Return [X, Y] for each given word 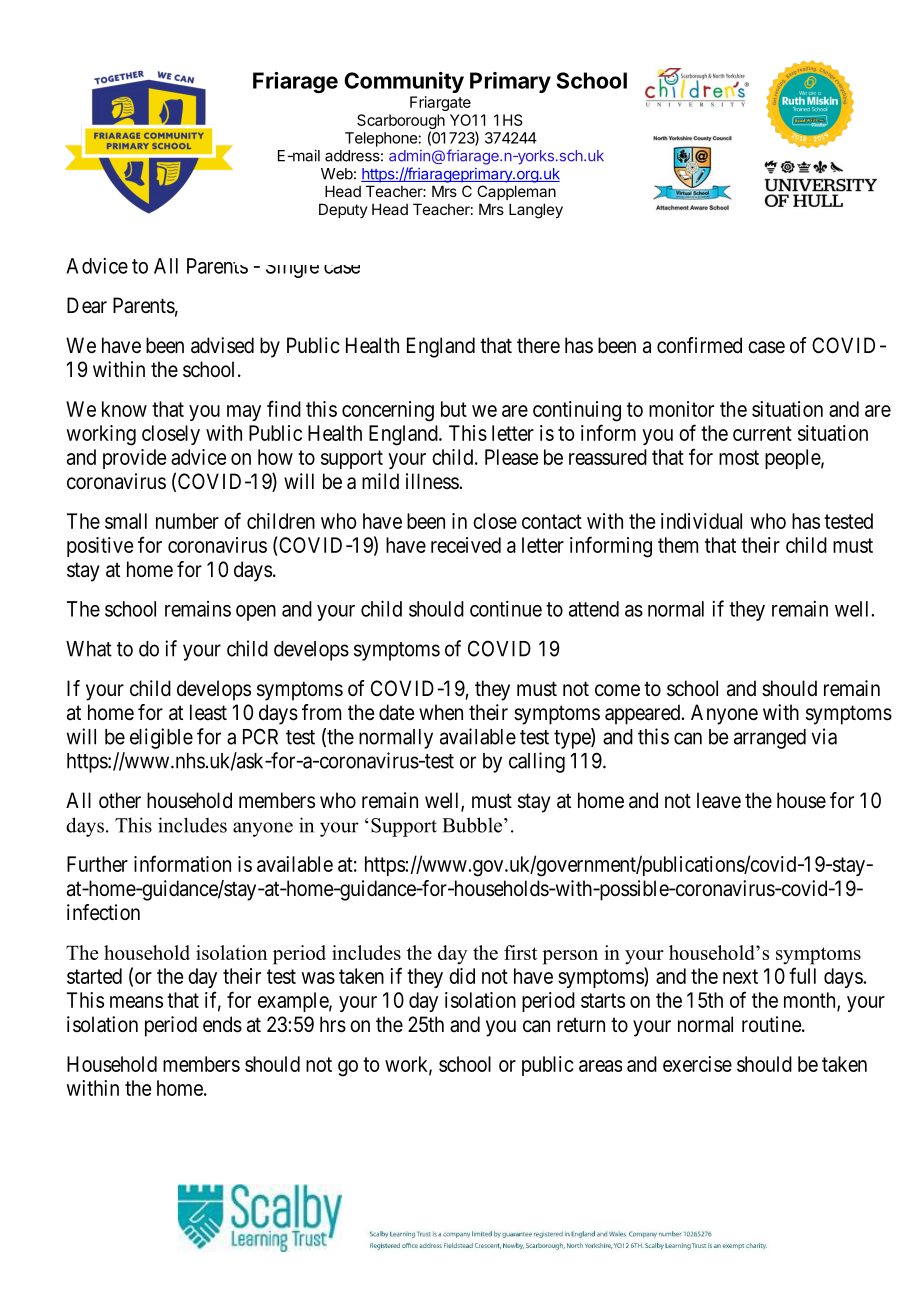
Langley [536, 211]
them [678, 545]
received [466, 545]
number [187, 521]
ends [222, 1024]
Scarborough [401, 123]
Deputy [343, 210]
